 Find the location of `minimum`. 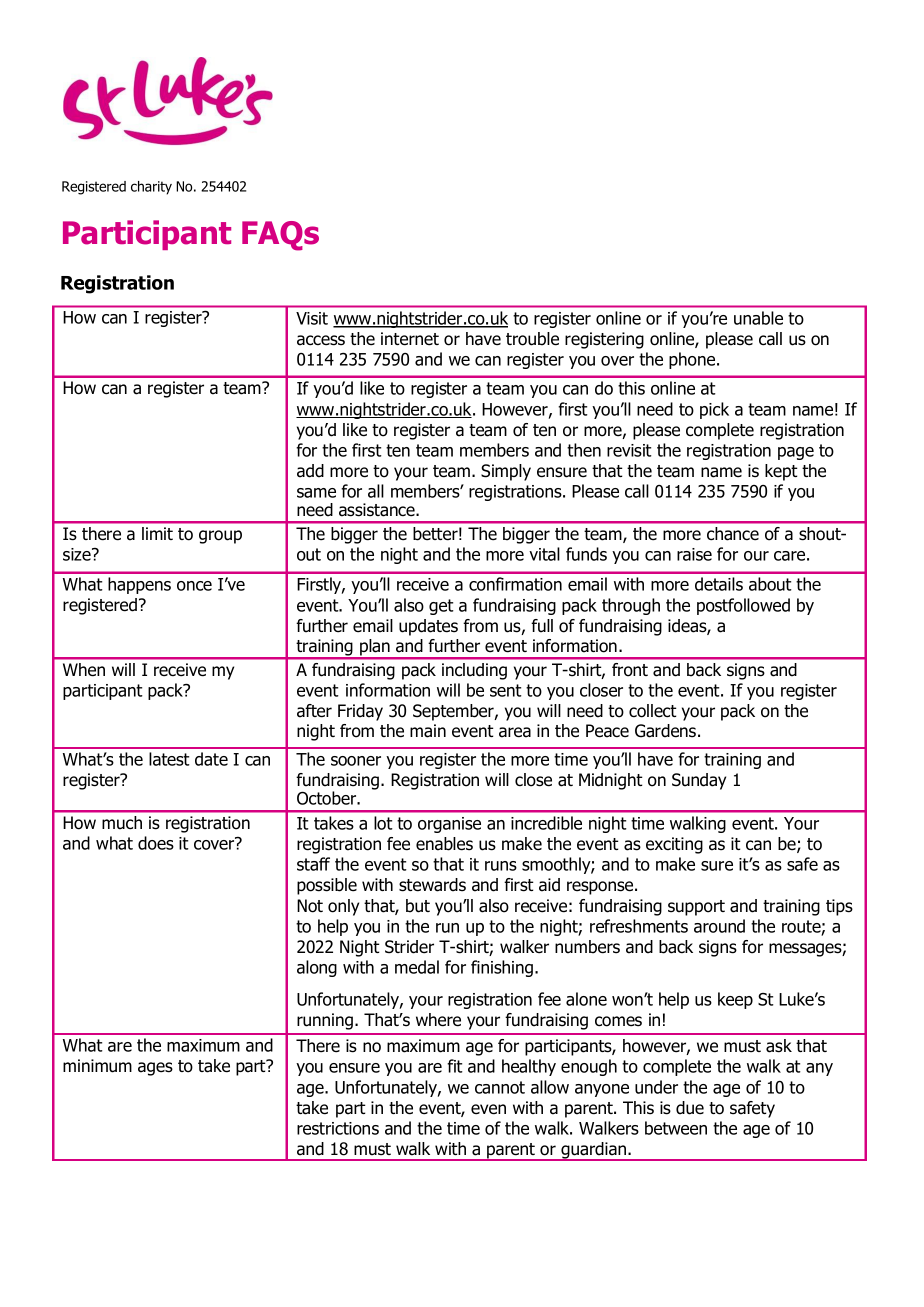

minimum is located at coordinates (97, 1066).
